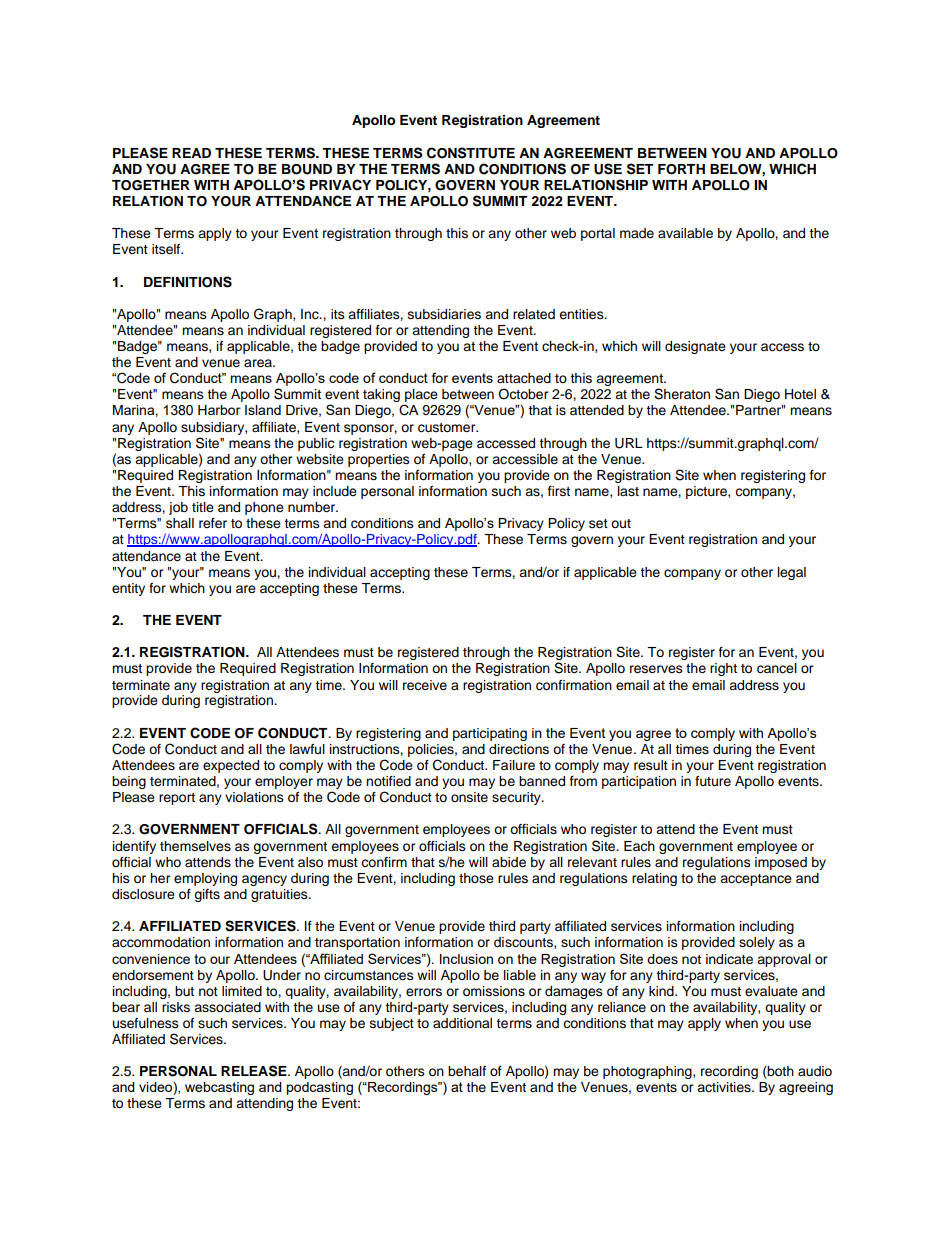 The width and height of the image is (952, 1233). What do you see at coordinates (255, 1071) in the image?
I see `RELEASE` at bounding box center [255, 1071].
